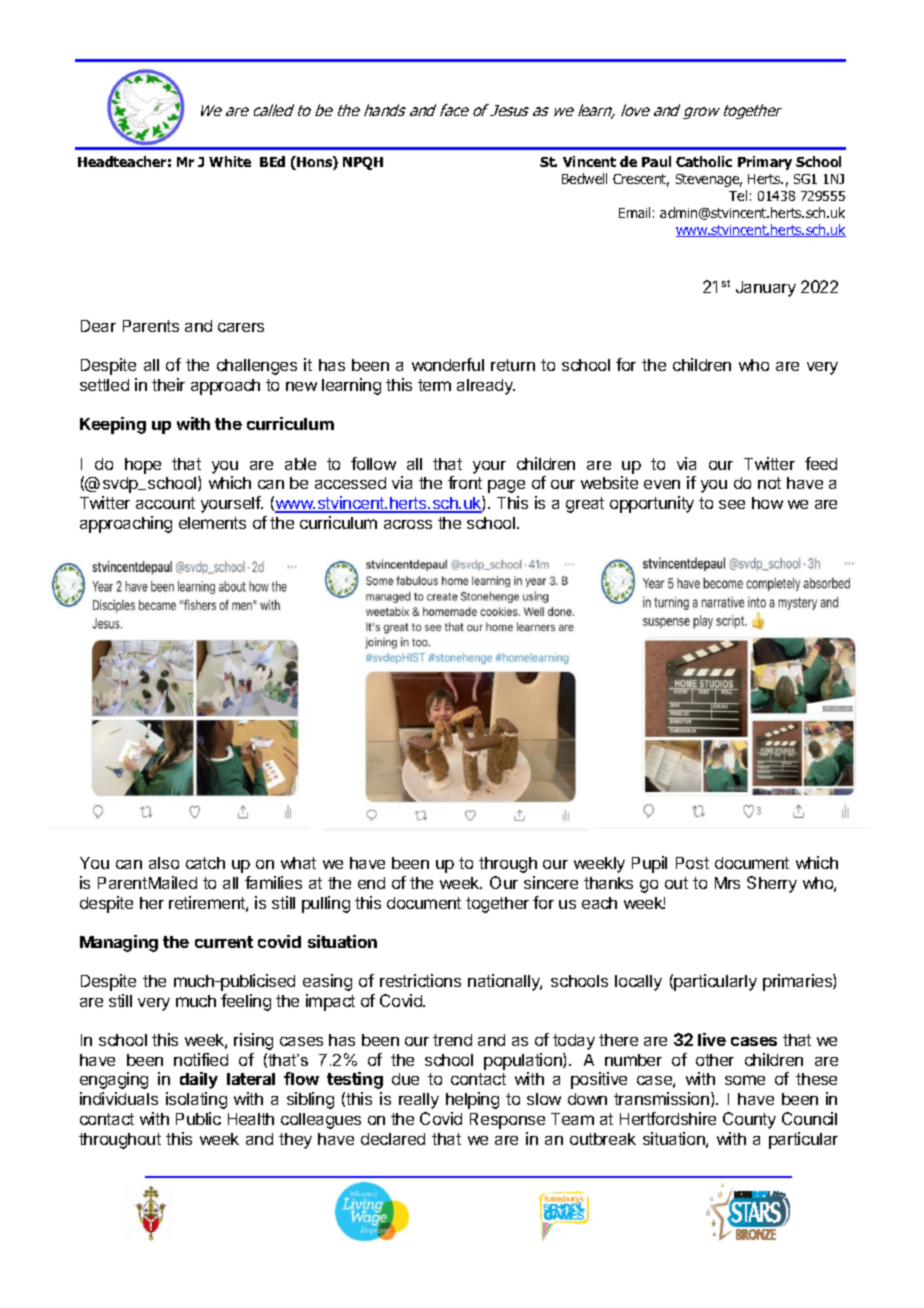  What do you see at coordinates (408, 524) in the document?
I see `across` at bounding box center [408, 524].
